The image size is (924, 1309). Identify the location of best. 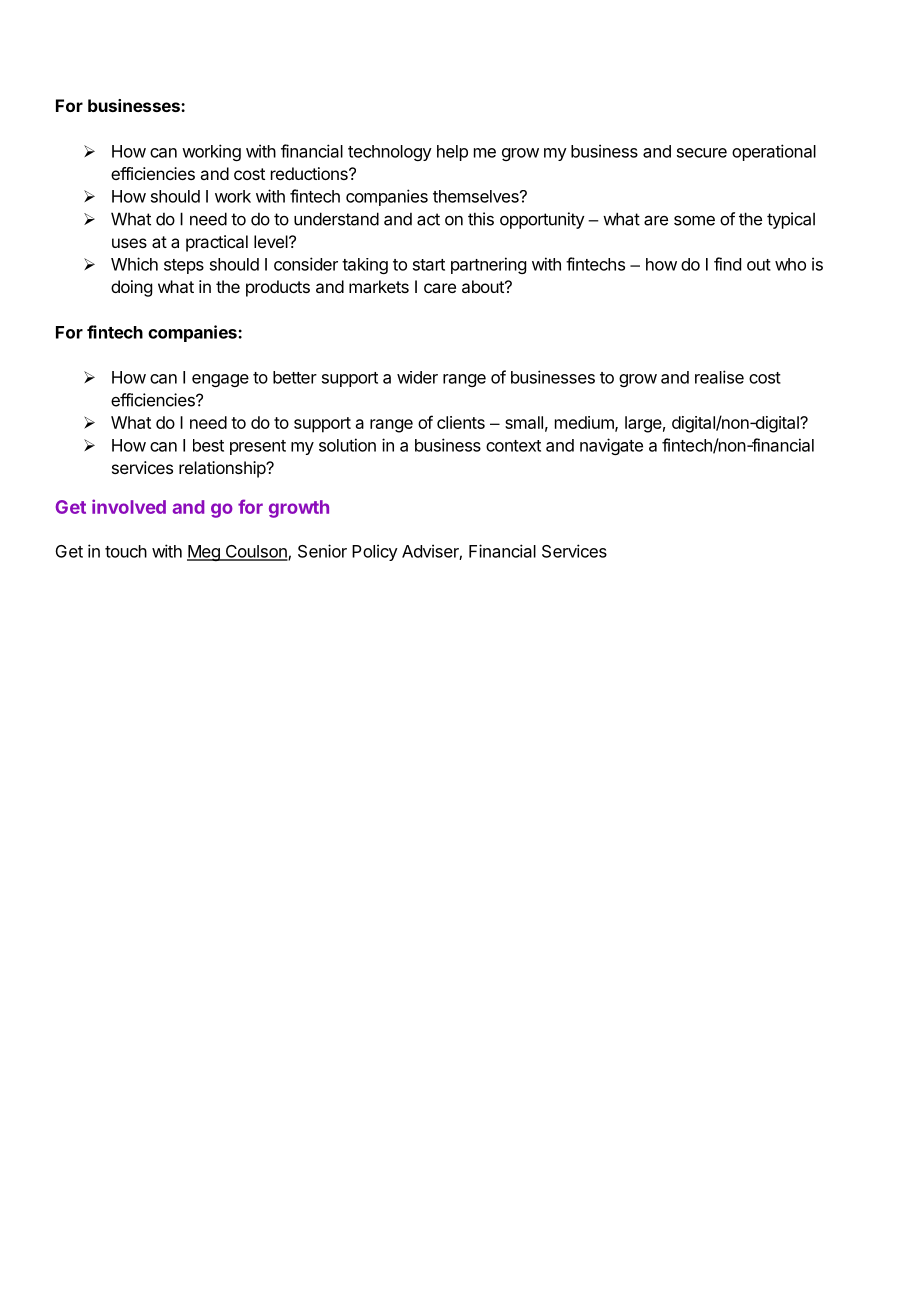
(208, 445).
